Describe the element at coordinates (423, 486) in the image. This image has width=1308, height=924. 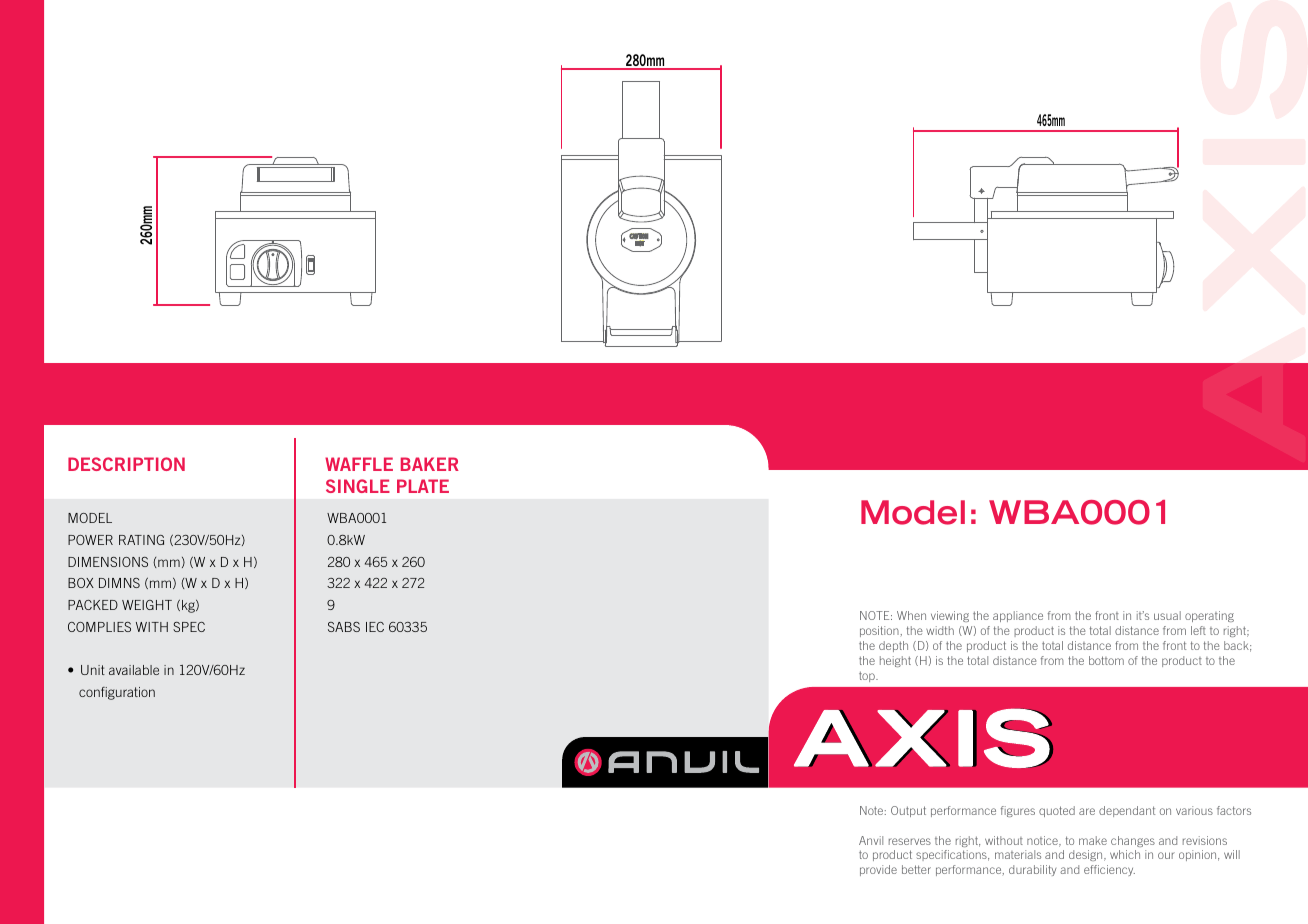
I see `PLATE` at that location.
